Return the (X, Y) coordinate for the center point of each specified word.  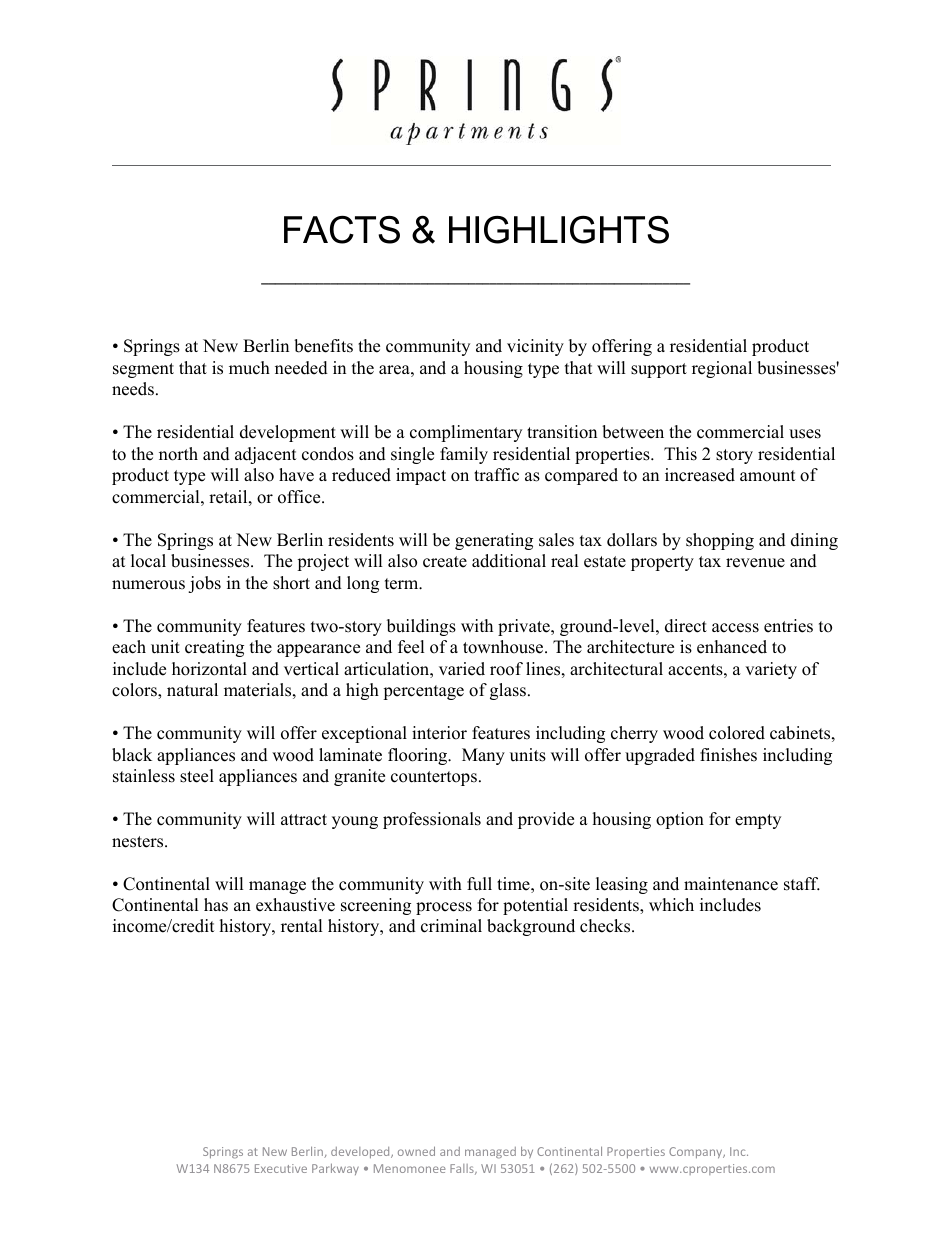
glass (509, 691)
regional (722, 369)
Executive (281, 1168)
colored (737, 733)
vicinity (535, 347)
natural (192, 690)
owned (416, 1151)
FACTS (342, 230)
